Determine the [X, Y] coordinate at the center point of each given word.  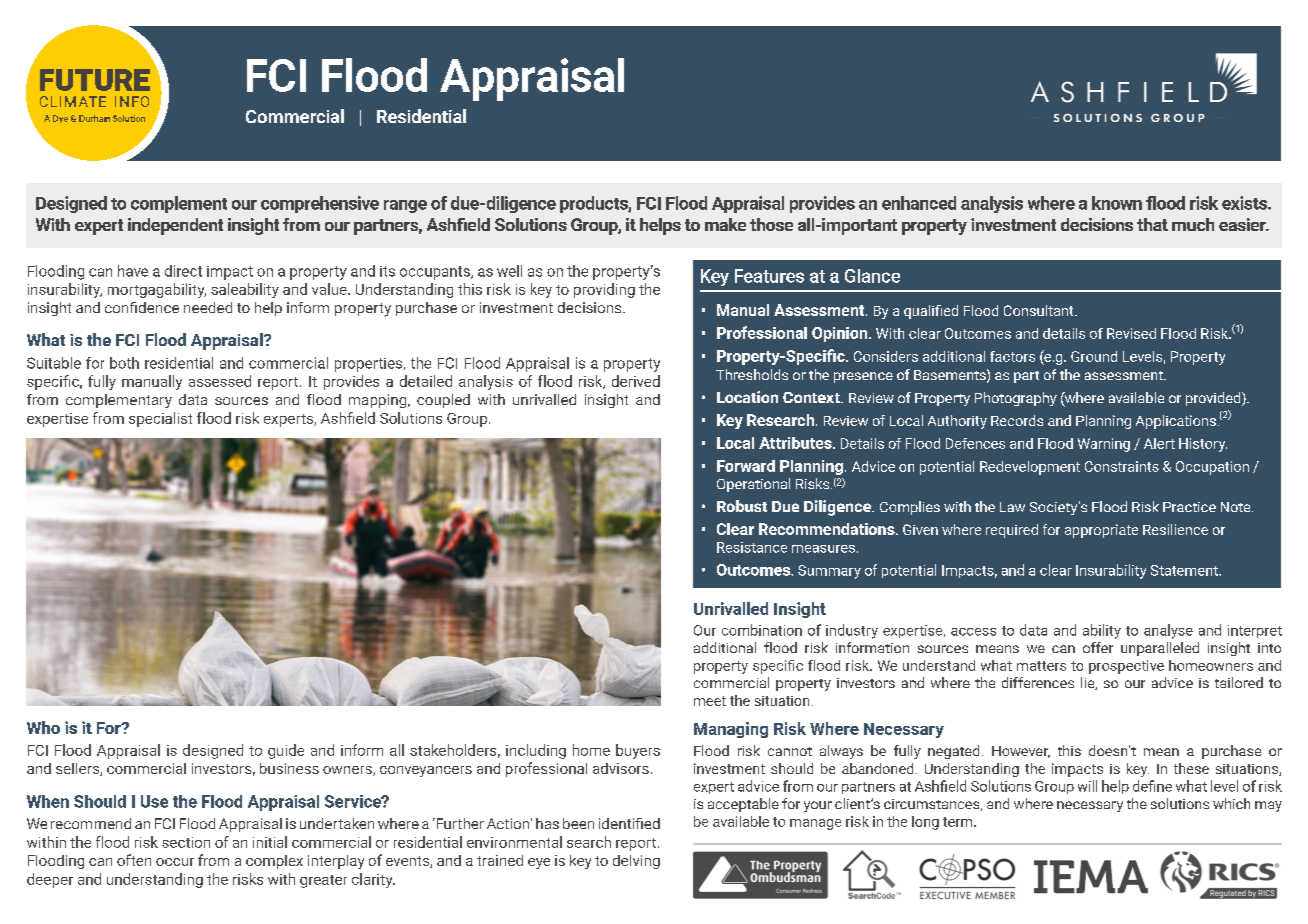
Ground [1094, 356]
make [725, 224]
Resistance [752, 547]
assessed [220, 381]
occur [175, 862]
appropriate [1101, 531]
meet [710, 701]
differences [1038, 682]
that [1152, 224]
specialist [160, 419]
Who [43, 727]
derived [636, 381]
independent [175, 226]
